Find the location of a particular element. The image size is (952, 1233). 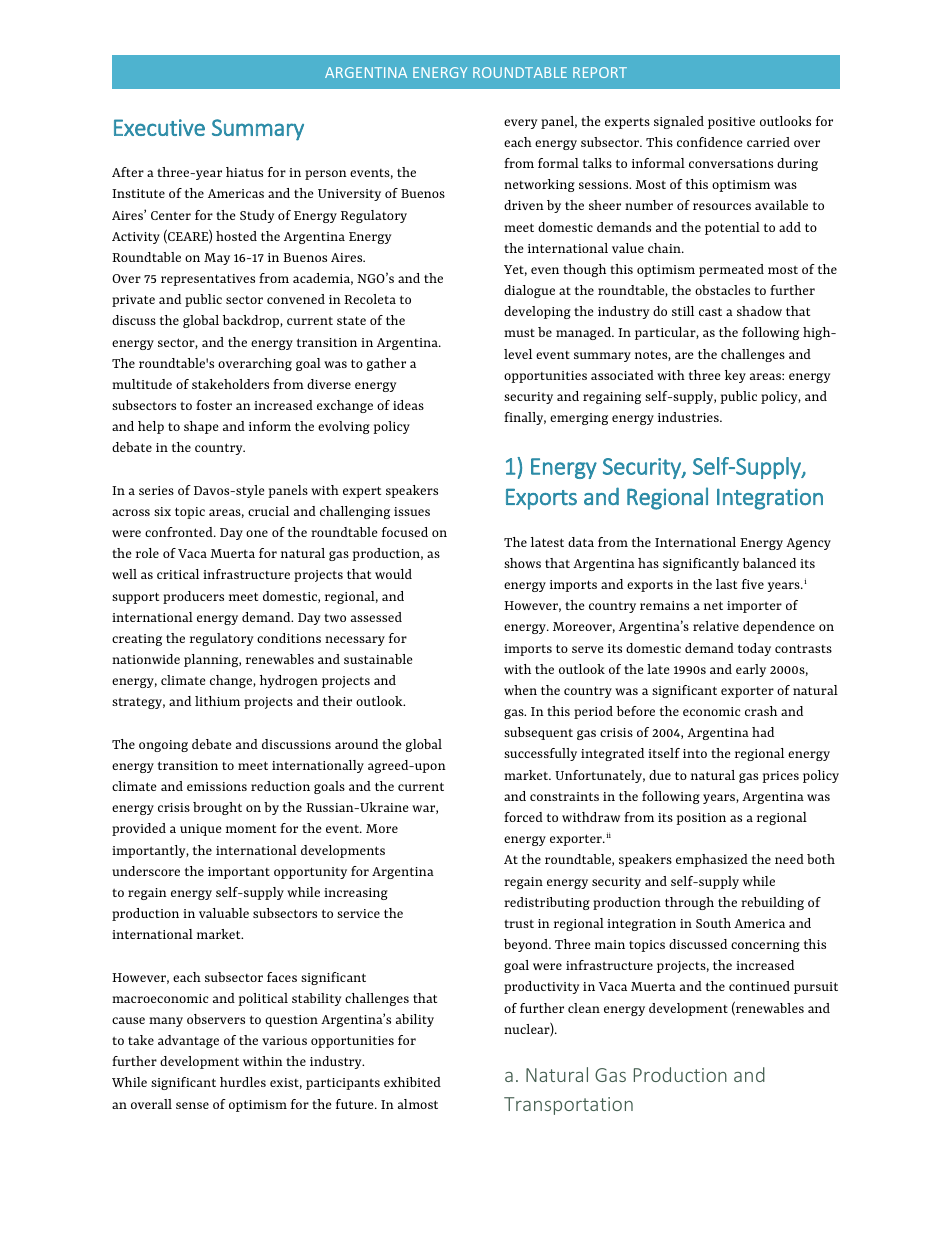

when is located at coordinates (520, 690).
